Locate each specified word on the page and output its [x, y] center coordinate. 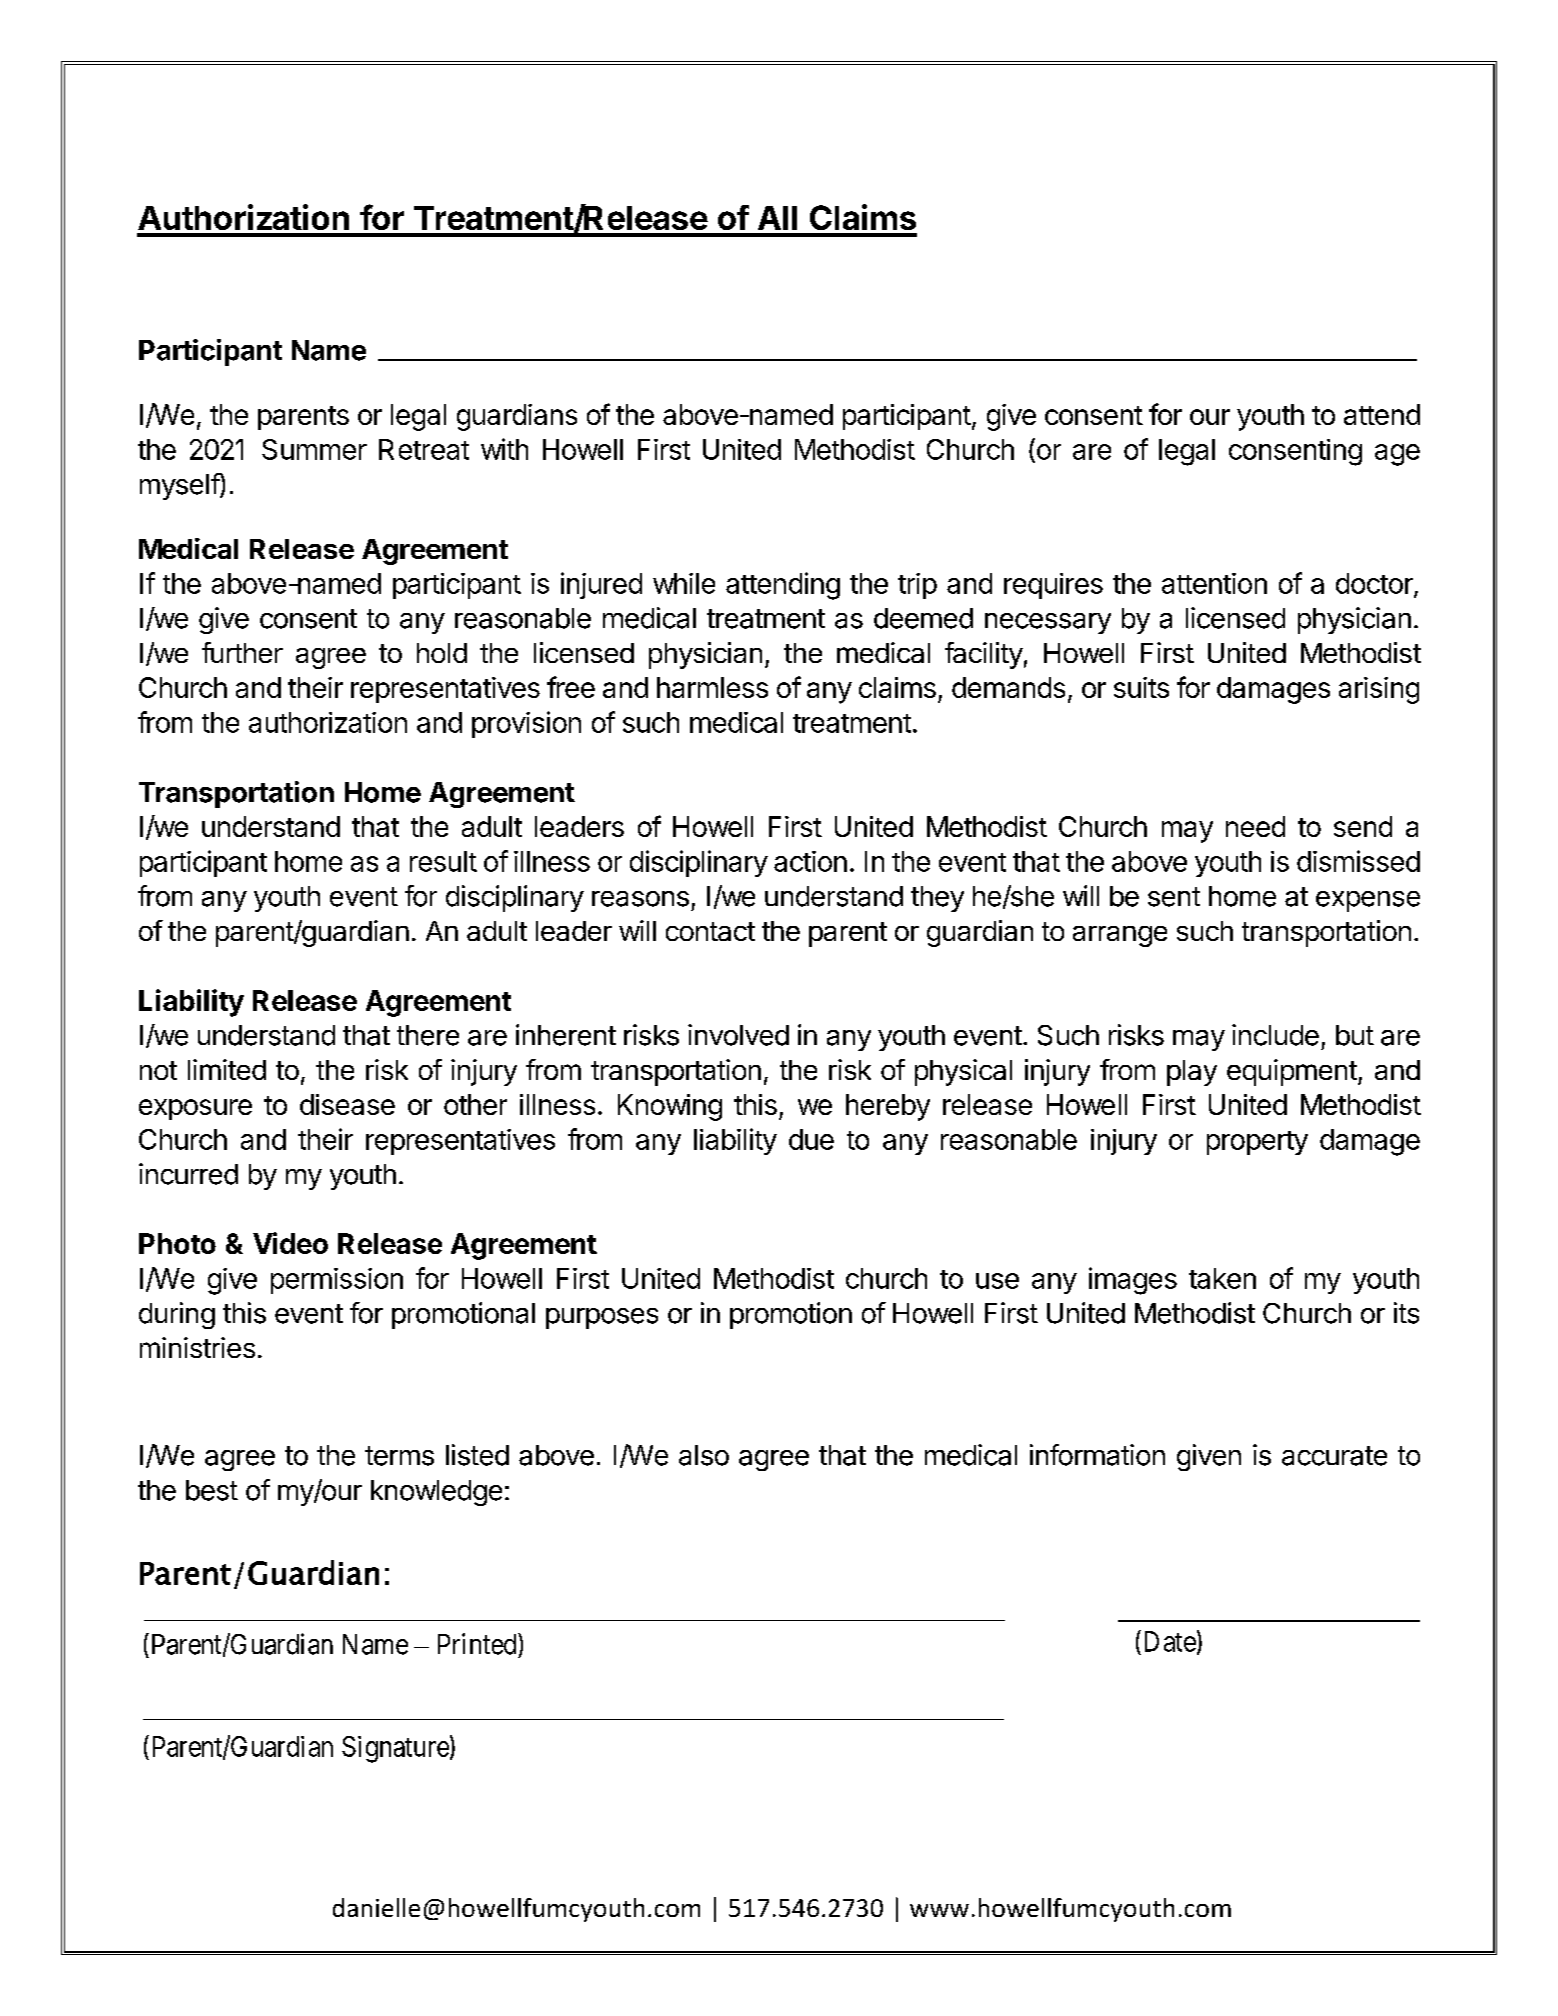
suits [1141, 687]
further [242, 652]
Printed [478, 1644]
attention [1214, 583]
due [811, 1139]
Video [290, 1243]
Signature [395, 1749]
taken [1222, 1278]
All [777, 218]
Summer [314, 449]
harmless [712, 687]
